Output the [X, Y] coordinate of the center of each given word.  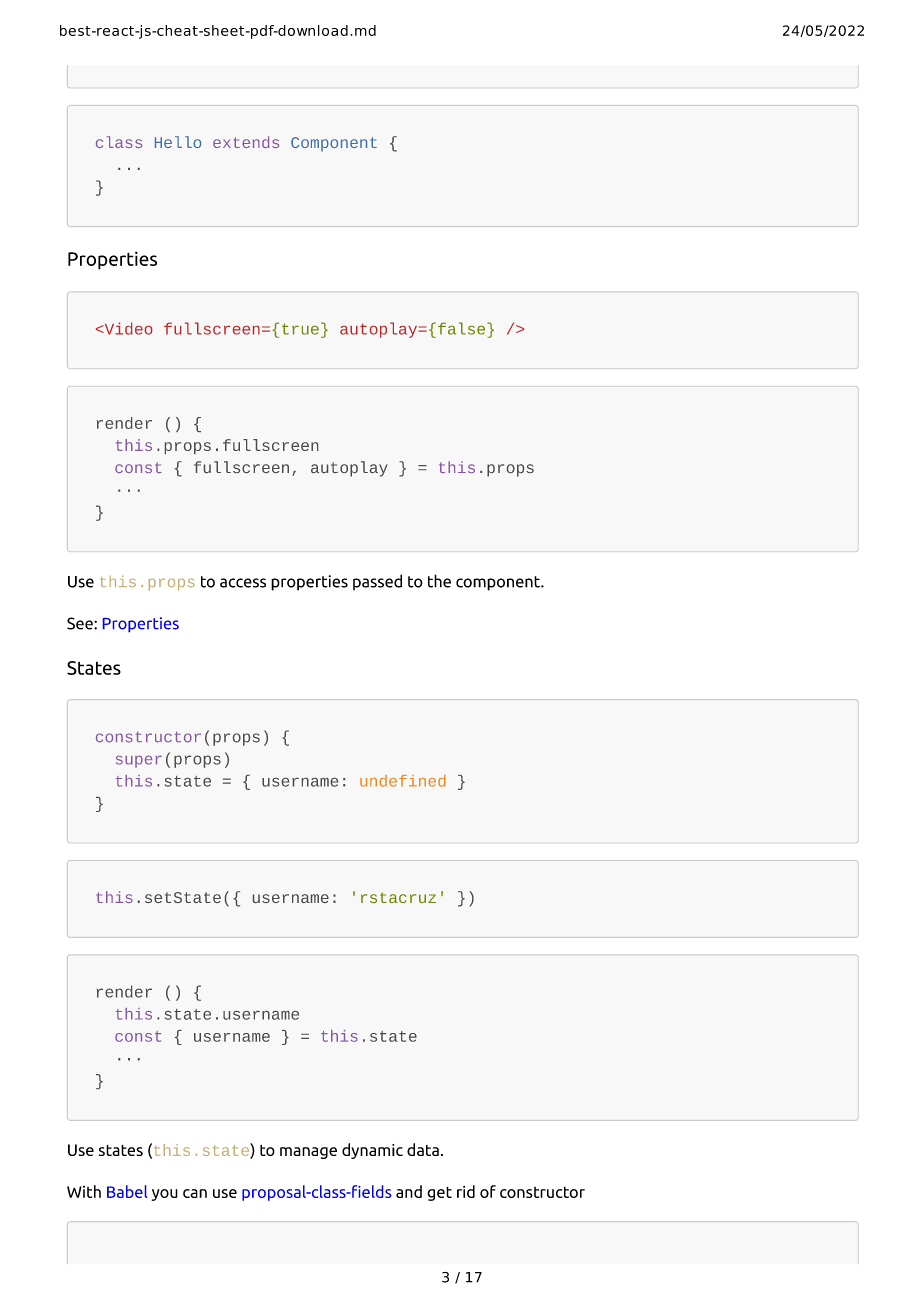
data [423, 1149]
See [81, 623]
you [165, 1195]
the [439, 581]
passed [377, 582]
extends [246, 142]
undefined [403, 781]
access [243, 583]
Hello [178, 142]
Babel [127, 1191]
